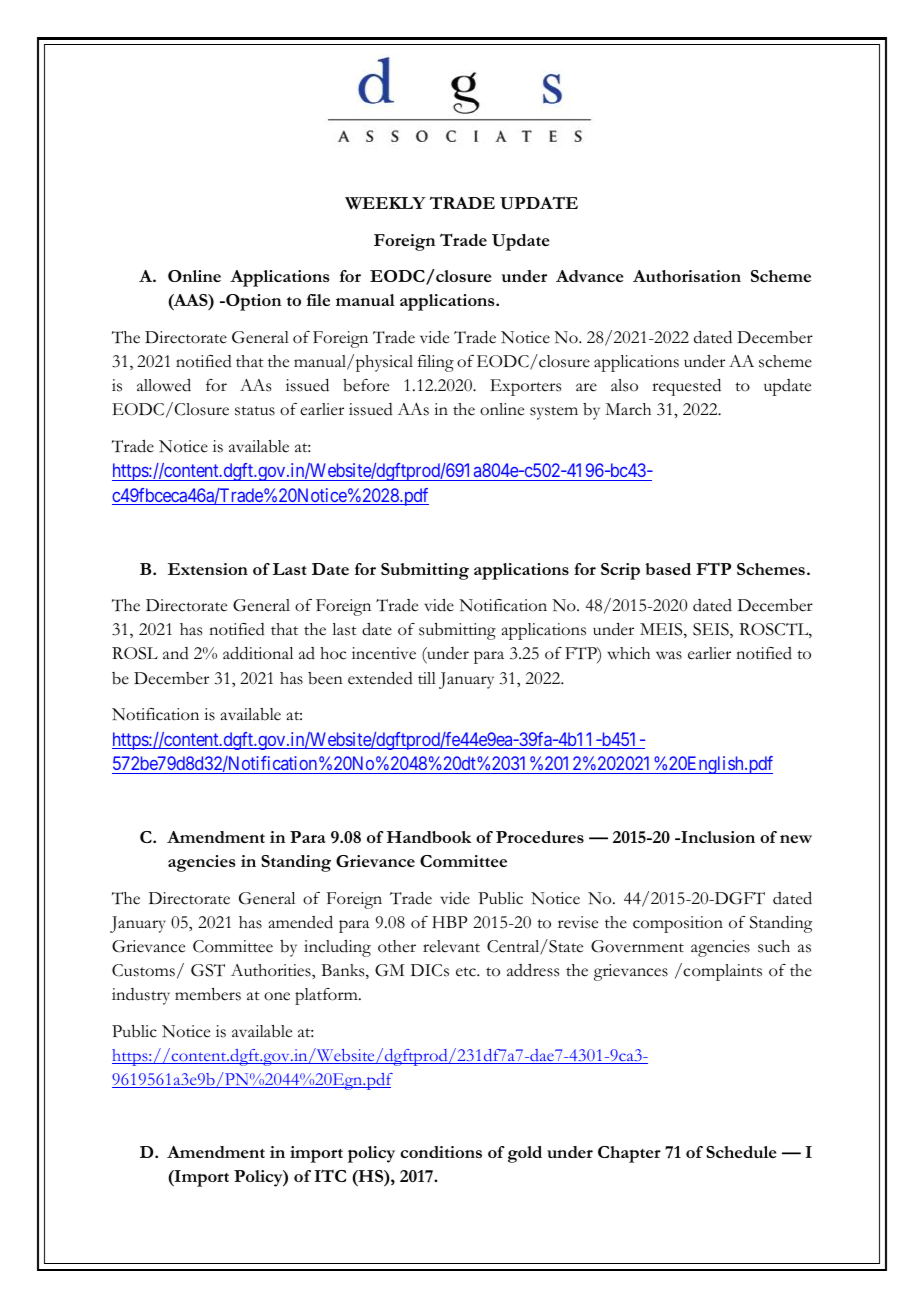 The image size is (924, 1308). I want to click on ITC, so click(330, 1175).
